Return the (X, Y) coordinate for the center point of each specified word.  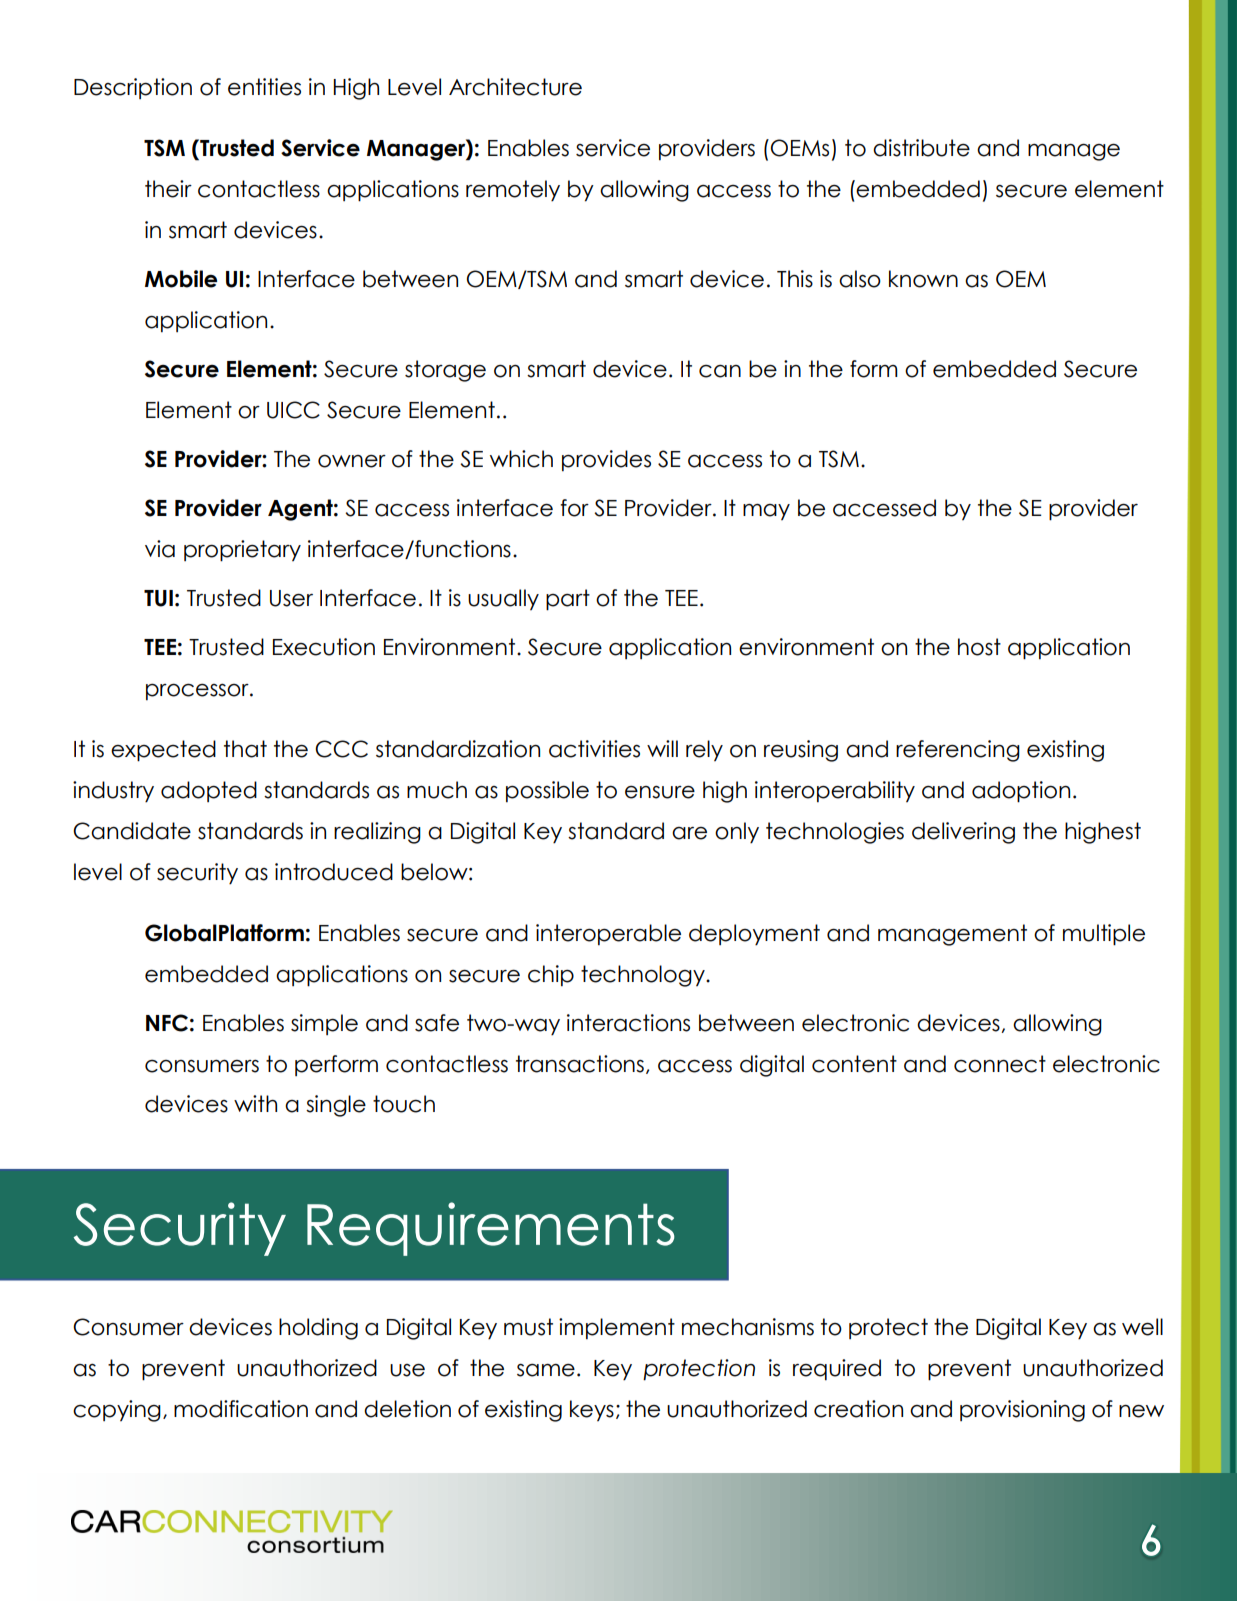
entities (264, 87)
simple (324, 1024)
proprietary (242, 551)
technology (644, 976)
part (568, 600)
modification (241, 1409)
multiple (1104, 935)
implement (617, 1328)
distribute (921, 148)
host (979, 647)
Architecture (515, 87)
